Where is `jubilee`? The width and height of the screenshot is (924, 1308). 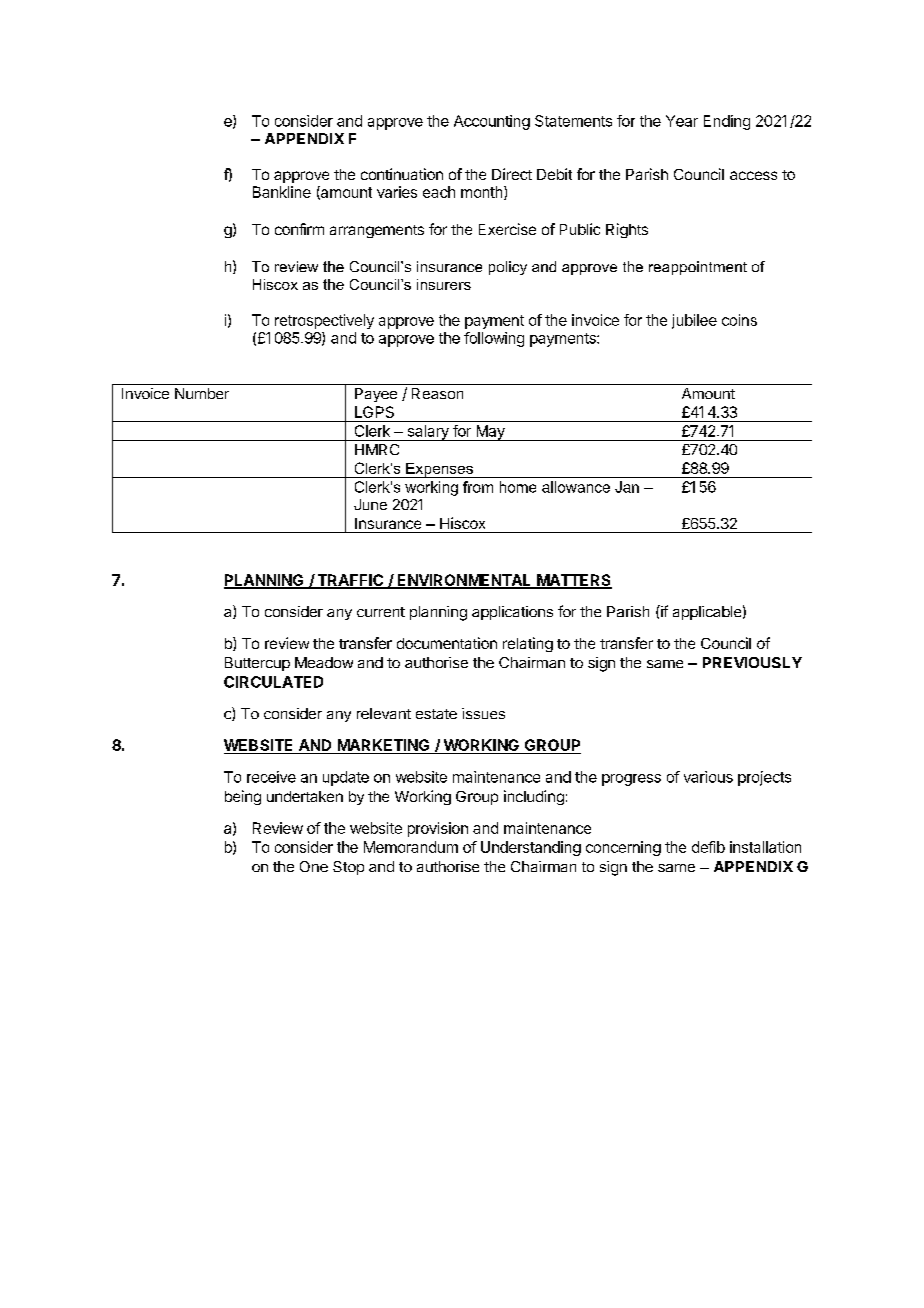
jubilee is located at coordinates (694, 321).
